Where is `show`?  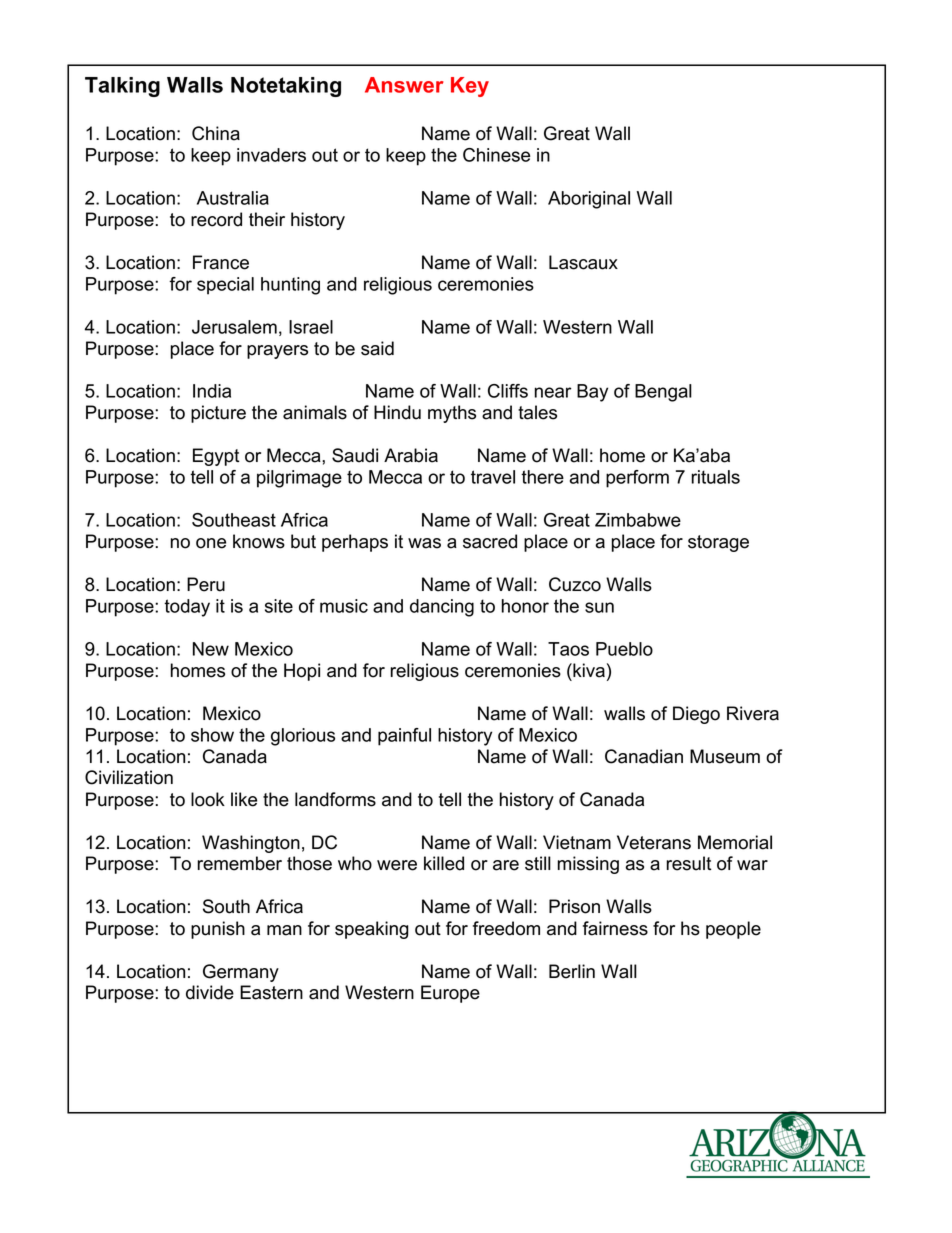
show is located at coordinates (212, 735).
